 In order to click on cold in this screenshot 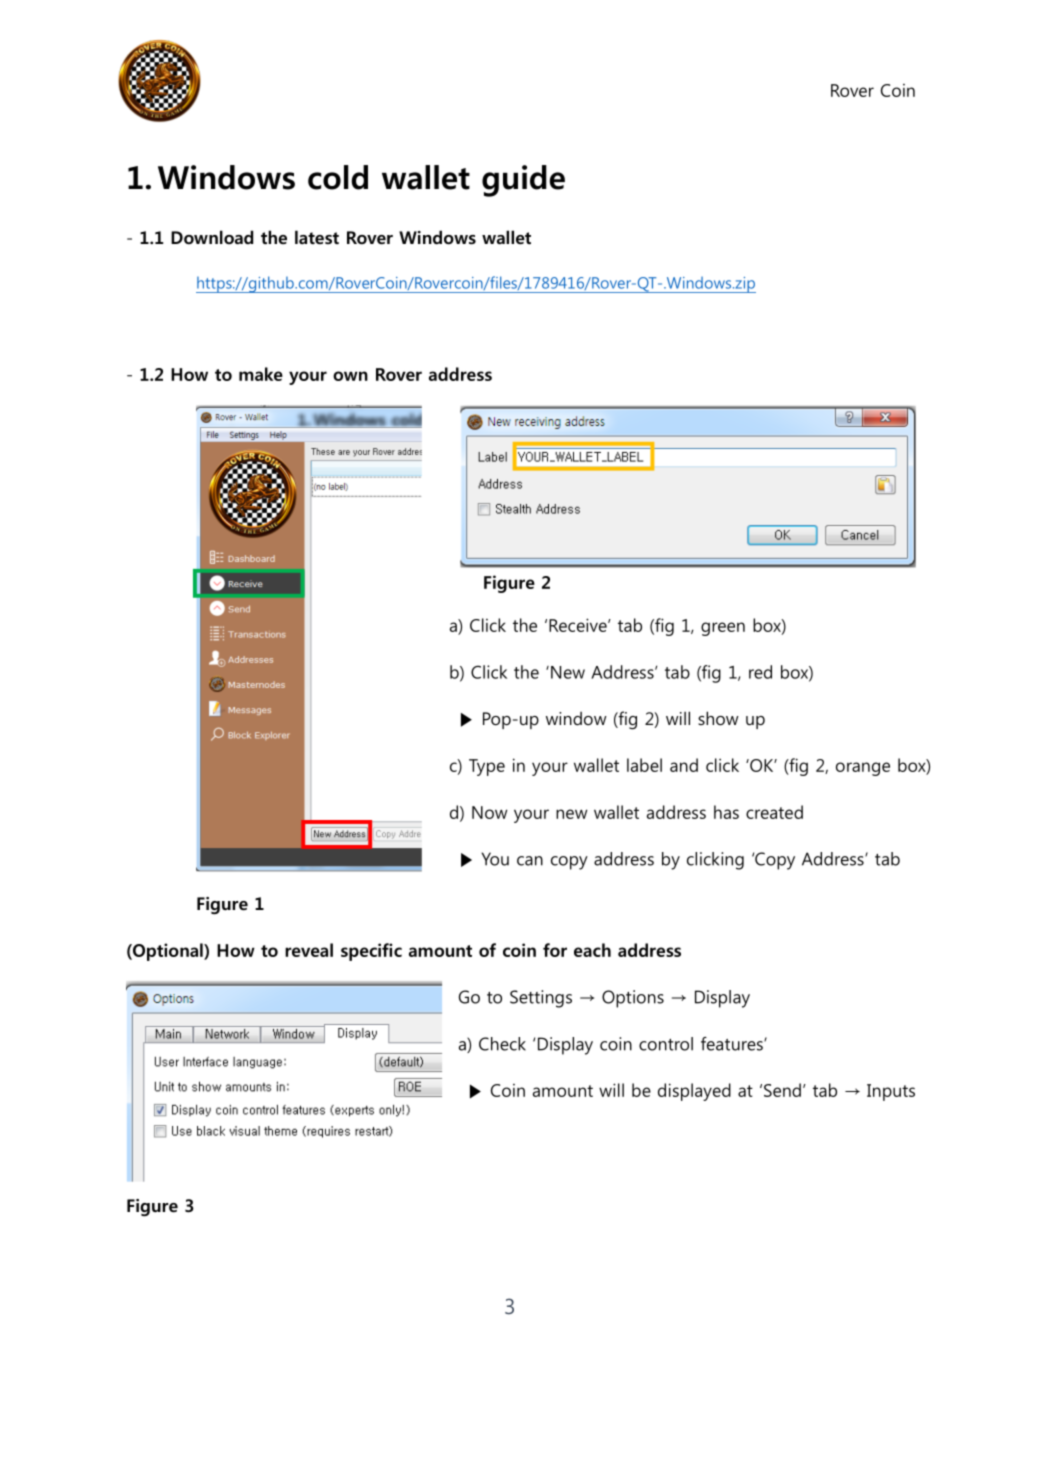, I will do `click(338, 177)`.
